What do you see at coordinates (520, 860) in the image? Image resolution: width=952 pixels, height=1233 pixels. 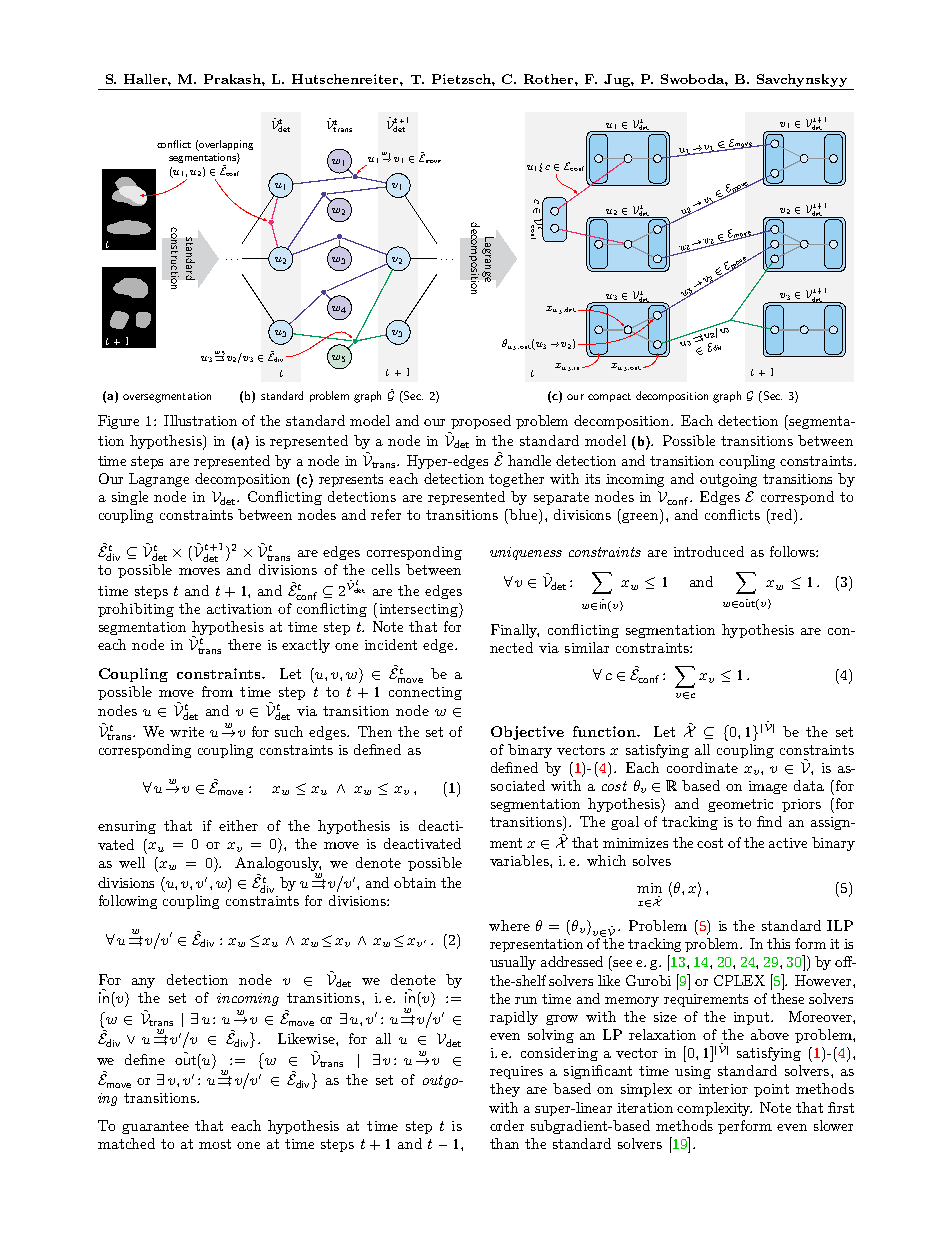 I see `variables` at bounding box center [520, 860].
